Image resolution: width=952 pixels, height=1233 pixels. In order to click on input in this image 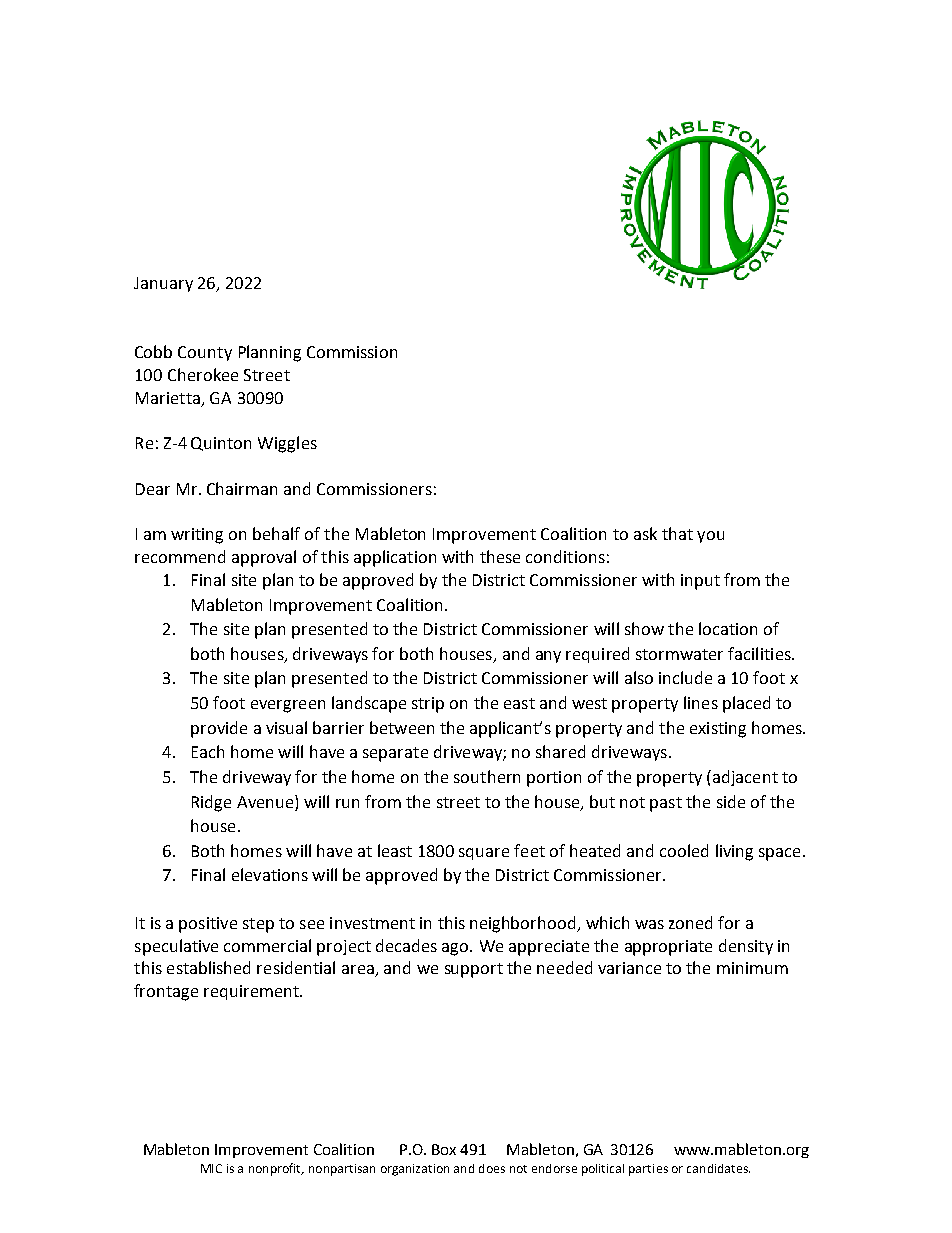, I will do `click(700, 582)`.
